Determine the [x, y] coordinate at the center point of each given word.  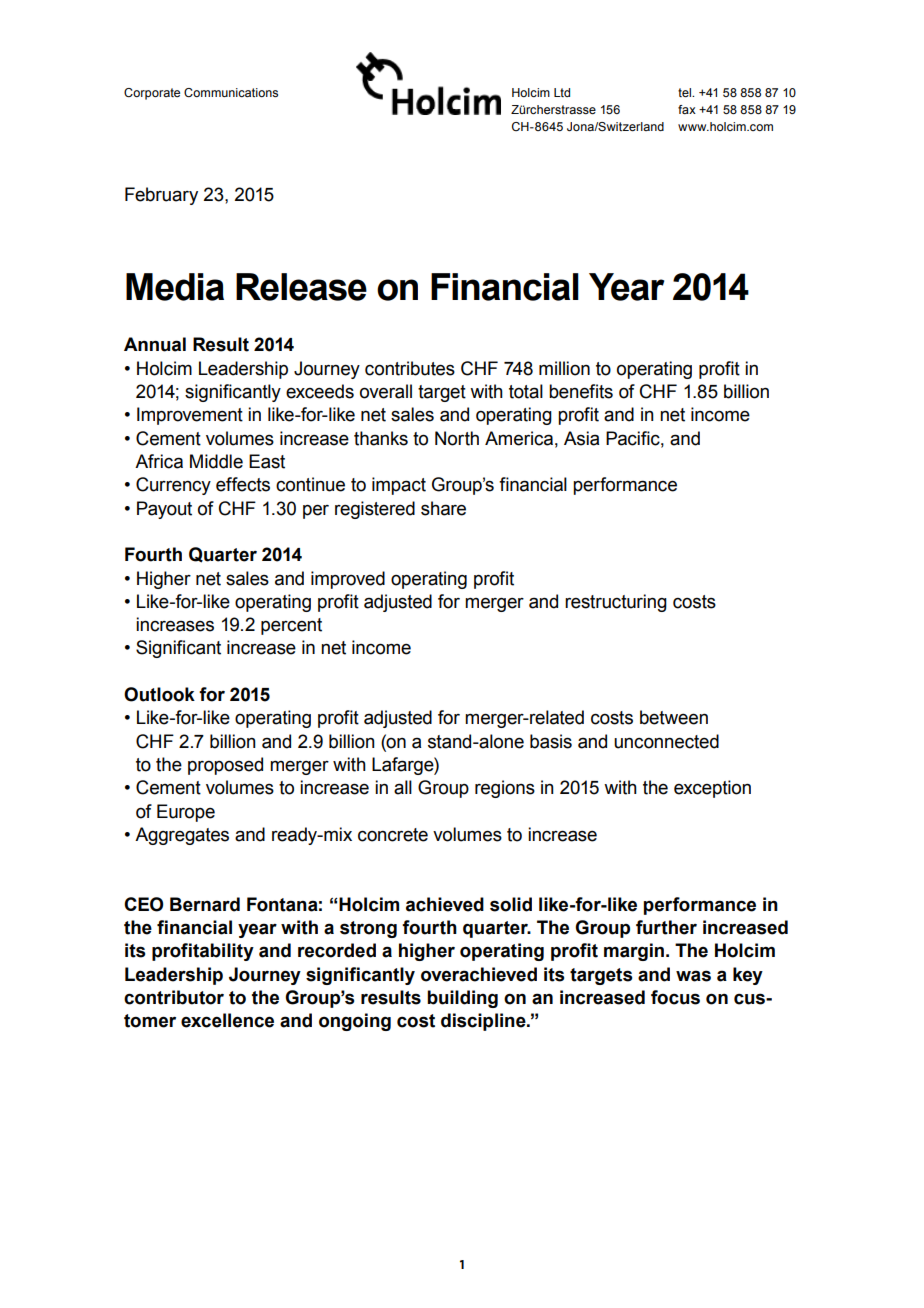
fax [687, 109]
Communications [231, 92]
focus [675, 997]
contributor [174, 997]
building [462, 999]
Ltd [562, 92]
